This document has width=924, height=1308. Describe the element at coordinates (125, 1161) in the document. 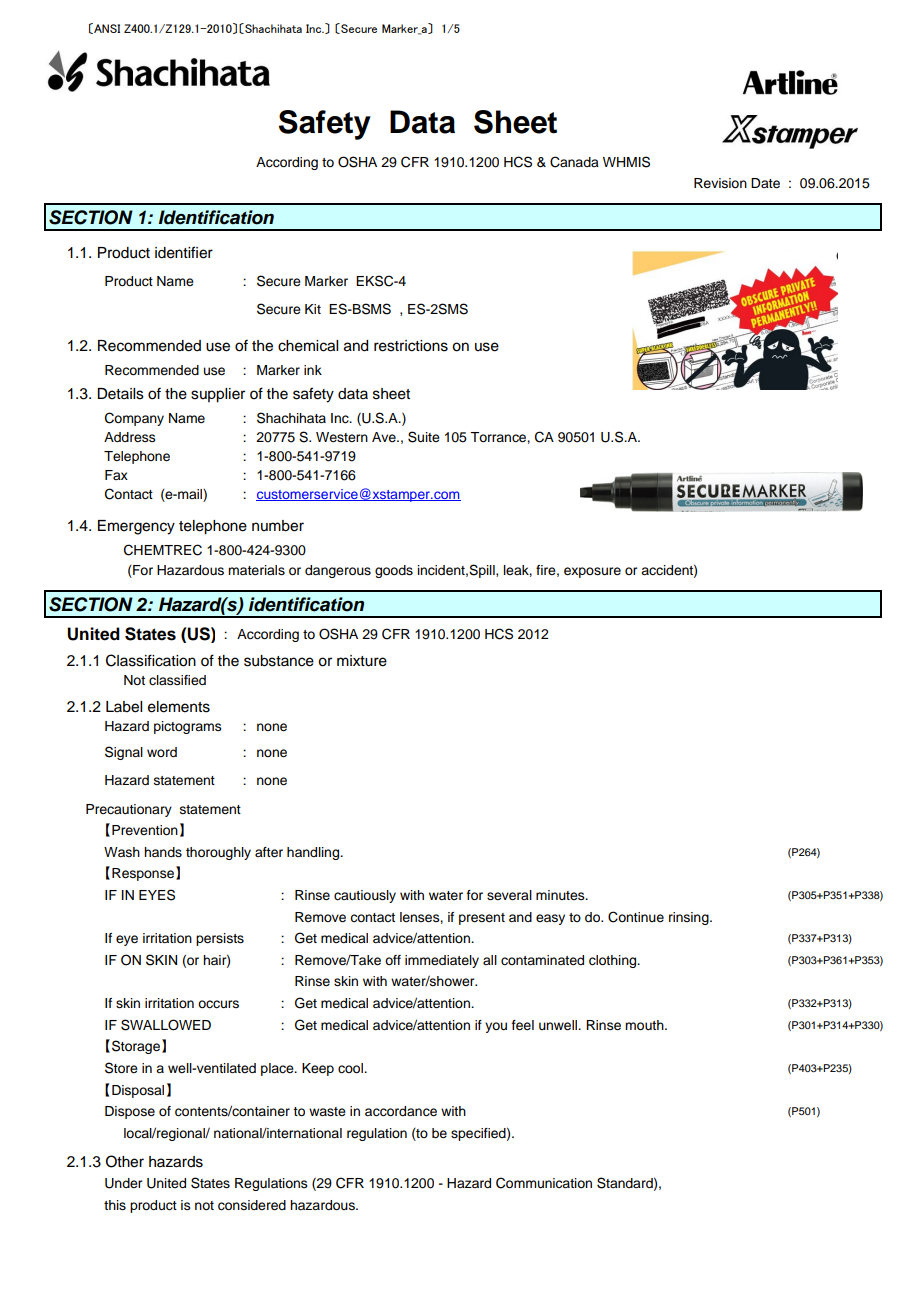

I see `Other` at that location.
